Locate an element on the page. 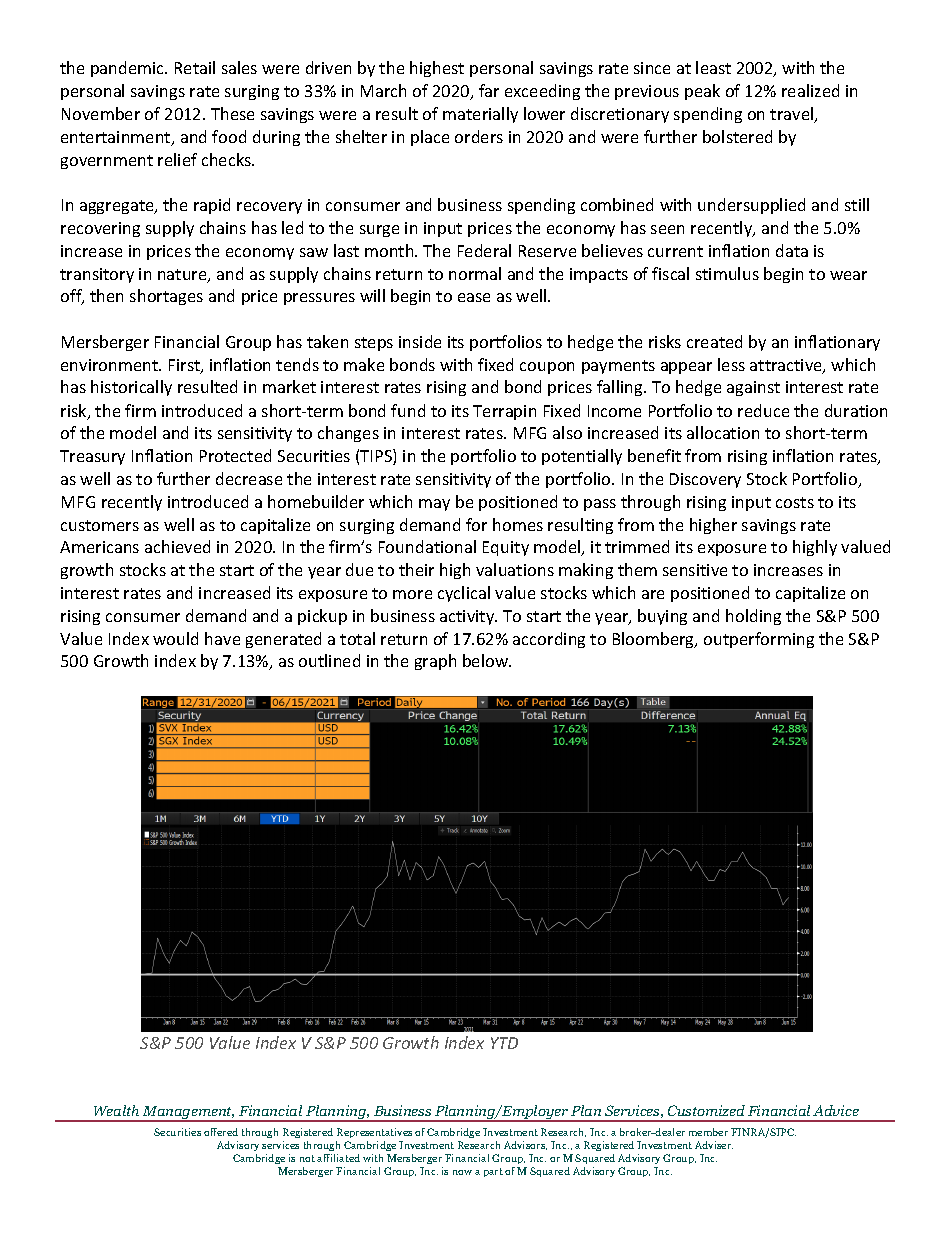 The image size is (952, 1233). Adviser is located at coordinates (714, 1145).
